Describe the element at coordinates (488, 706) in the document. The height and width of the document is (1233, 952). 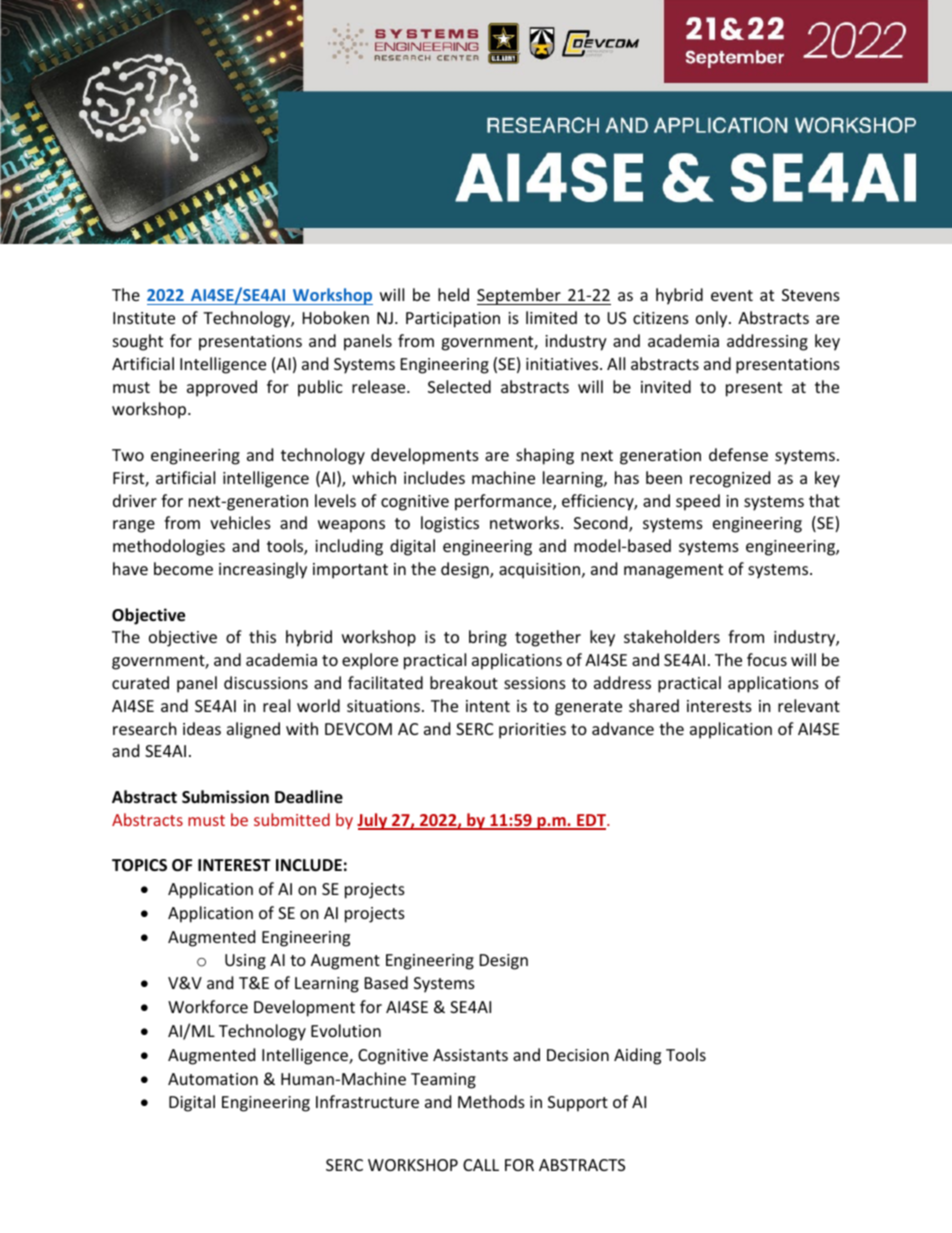
I see `intent` at that location.
